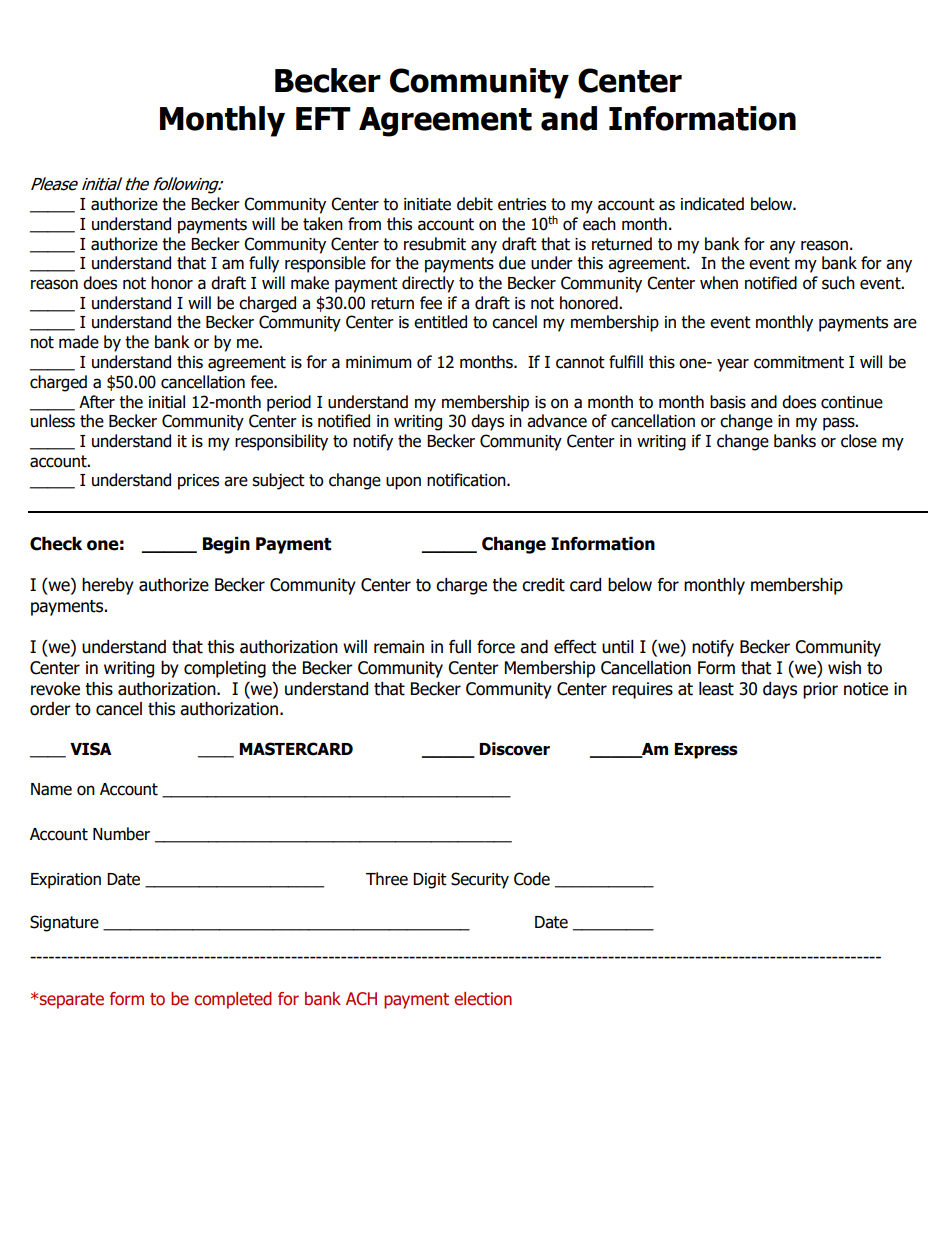  What do you see at coordinates (71, 1001) in the screenshot?
I see `separate` at bounding box center [71, 1001].
